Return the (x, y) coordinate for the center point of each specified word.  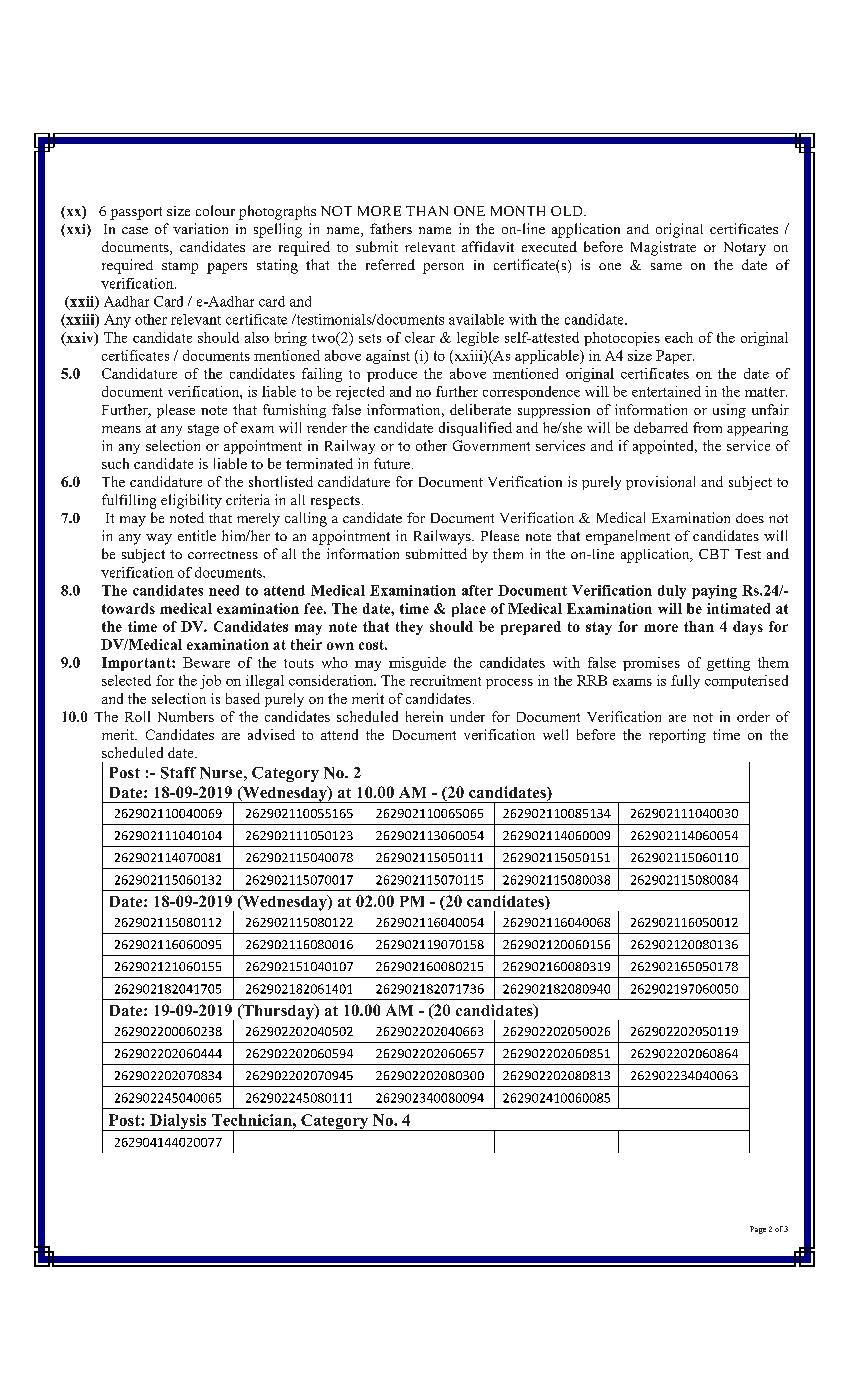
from (707, 427)
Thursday (278, 1012)
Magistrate (663, 248)
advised (271, 734)
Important (137, 664)
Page (758, 1230)
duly (672, 592)
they (409, 628)
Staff (178, 773)
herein (424, 716)
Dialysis (178, 1122)
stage (203, 430)
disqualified (475, 429)
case (135, 230)
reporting (677, 736)
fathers (391, 228)
